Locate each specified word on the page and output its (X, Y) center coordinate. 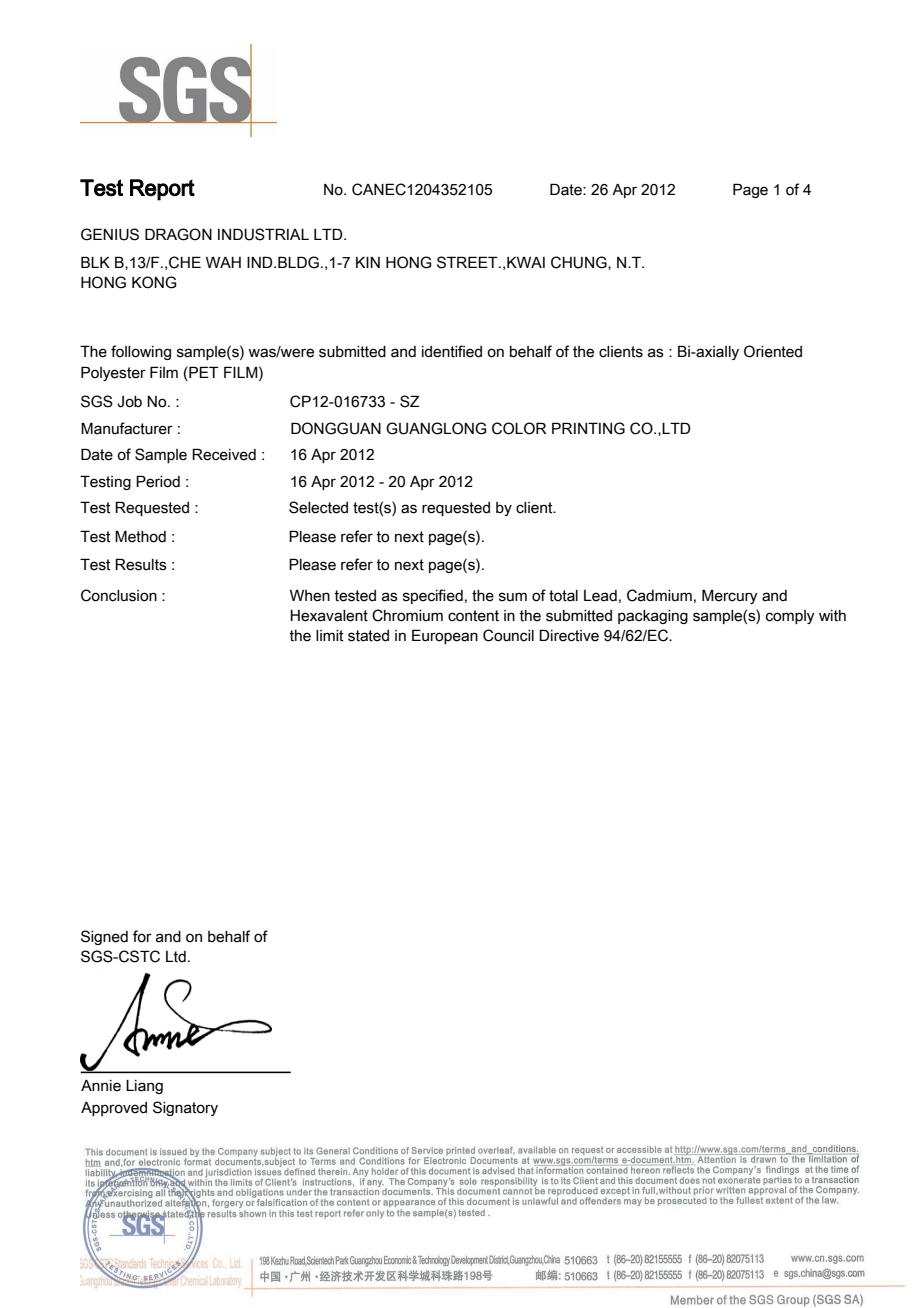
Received (224, 454)
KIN (368, 262)
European (445, 636)
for (142, 936)
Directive (569, 635)
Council (508, 635)
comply (790, 617)
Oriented (773, 351)
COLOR (519, 428)
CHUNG (580, 263)
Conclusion (119, 595)
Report (162, 190)
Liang (144, 1087)
